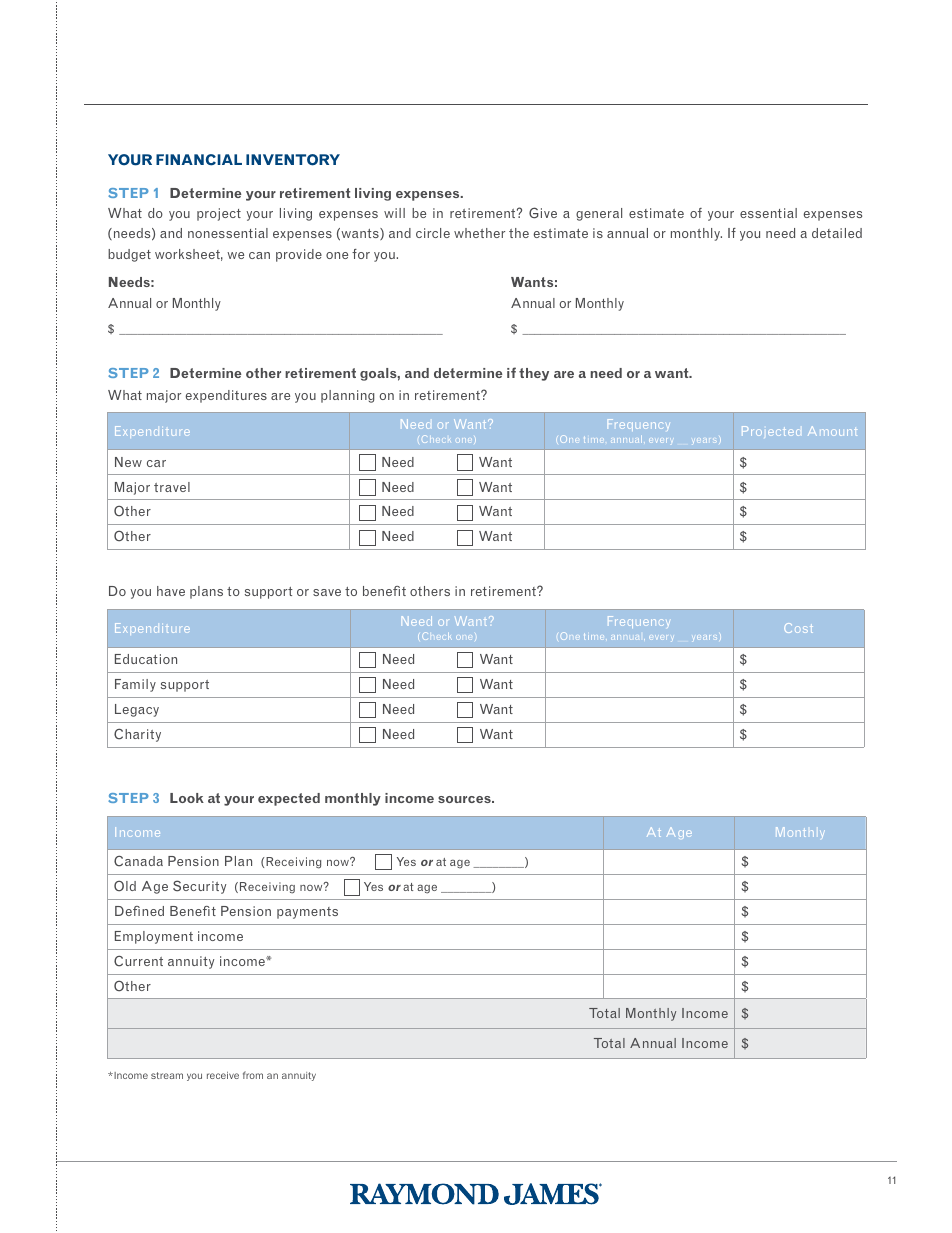  I want to click on whether, so click(479, 233).
